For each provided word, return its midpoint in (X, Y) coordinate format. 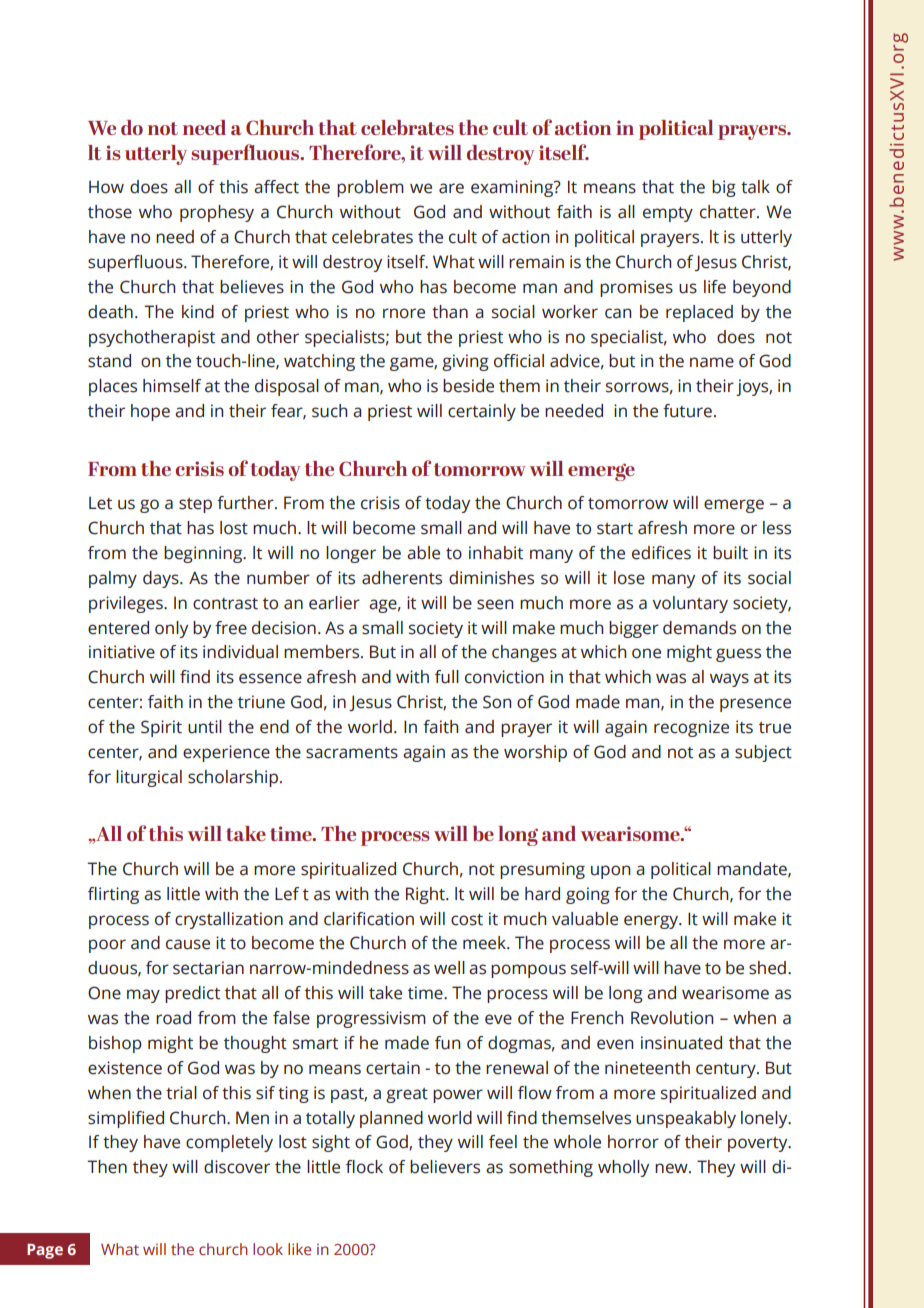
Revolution (672, 1018)
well (449, 968)
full (447, 677)
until (205, 727)
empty (668, 214)
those (110, 212)
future (687, 411)
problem (370, 188)
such (329, 411)
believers (445, 1167)
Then (107, 1167)
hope (150, 412)
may (143, 996)
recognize (691, 728)
